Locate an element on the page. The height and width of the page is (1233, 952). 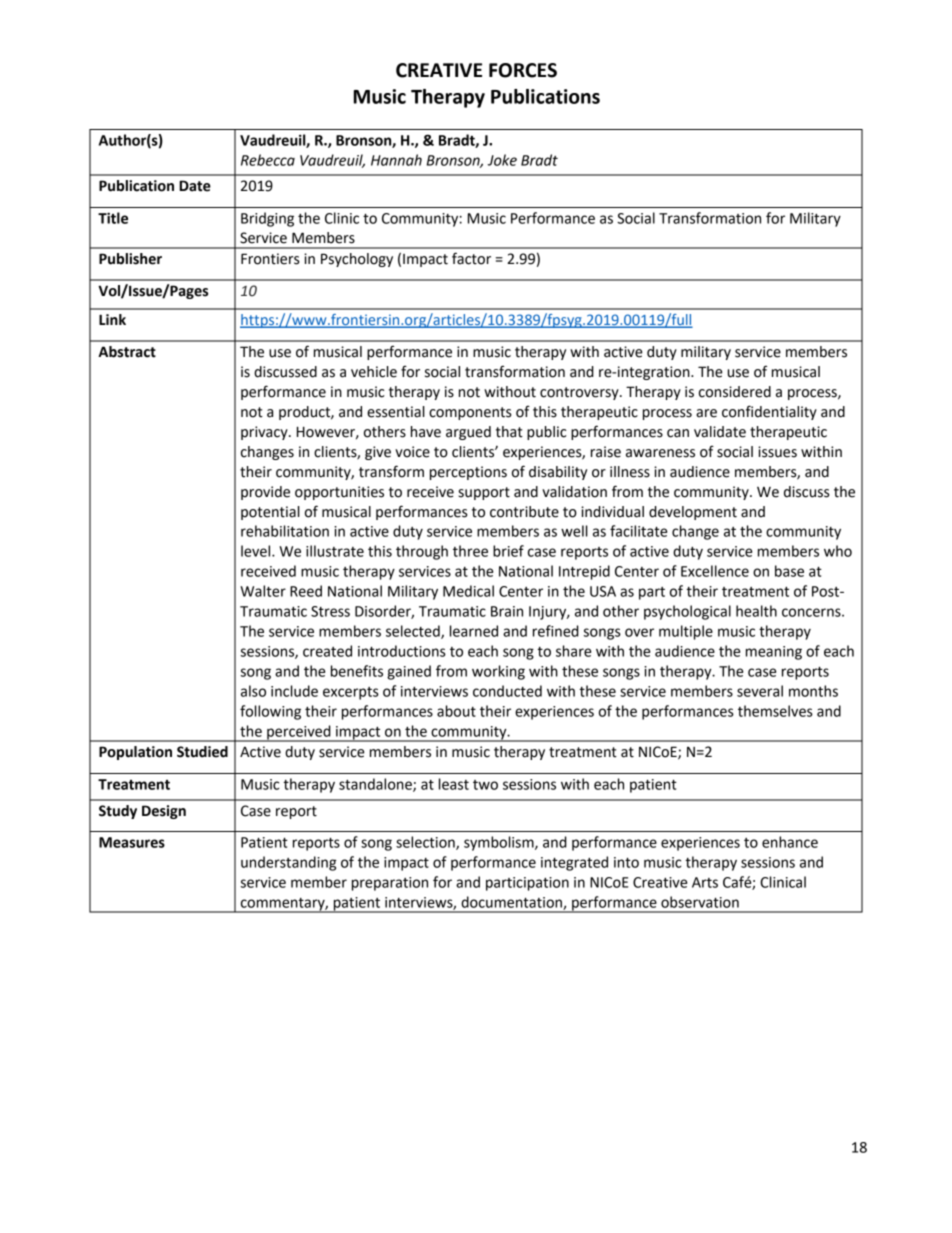
several is located at coordinates (760, 691).
